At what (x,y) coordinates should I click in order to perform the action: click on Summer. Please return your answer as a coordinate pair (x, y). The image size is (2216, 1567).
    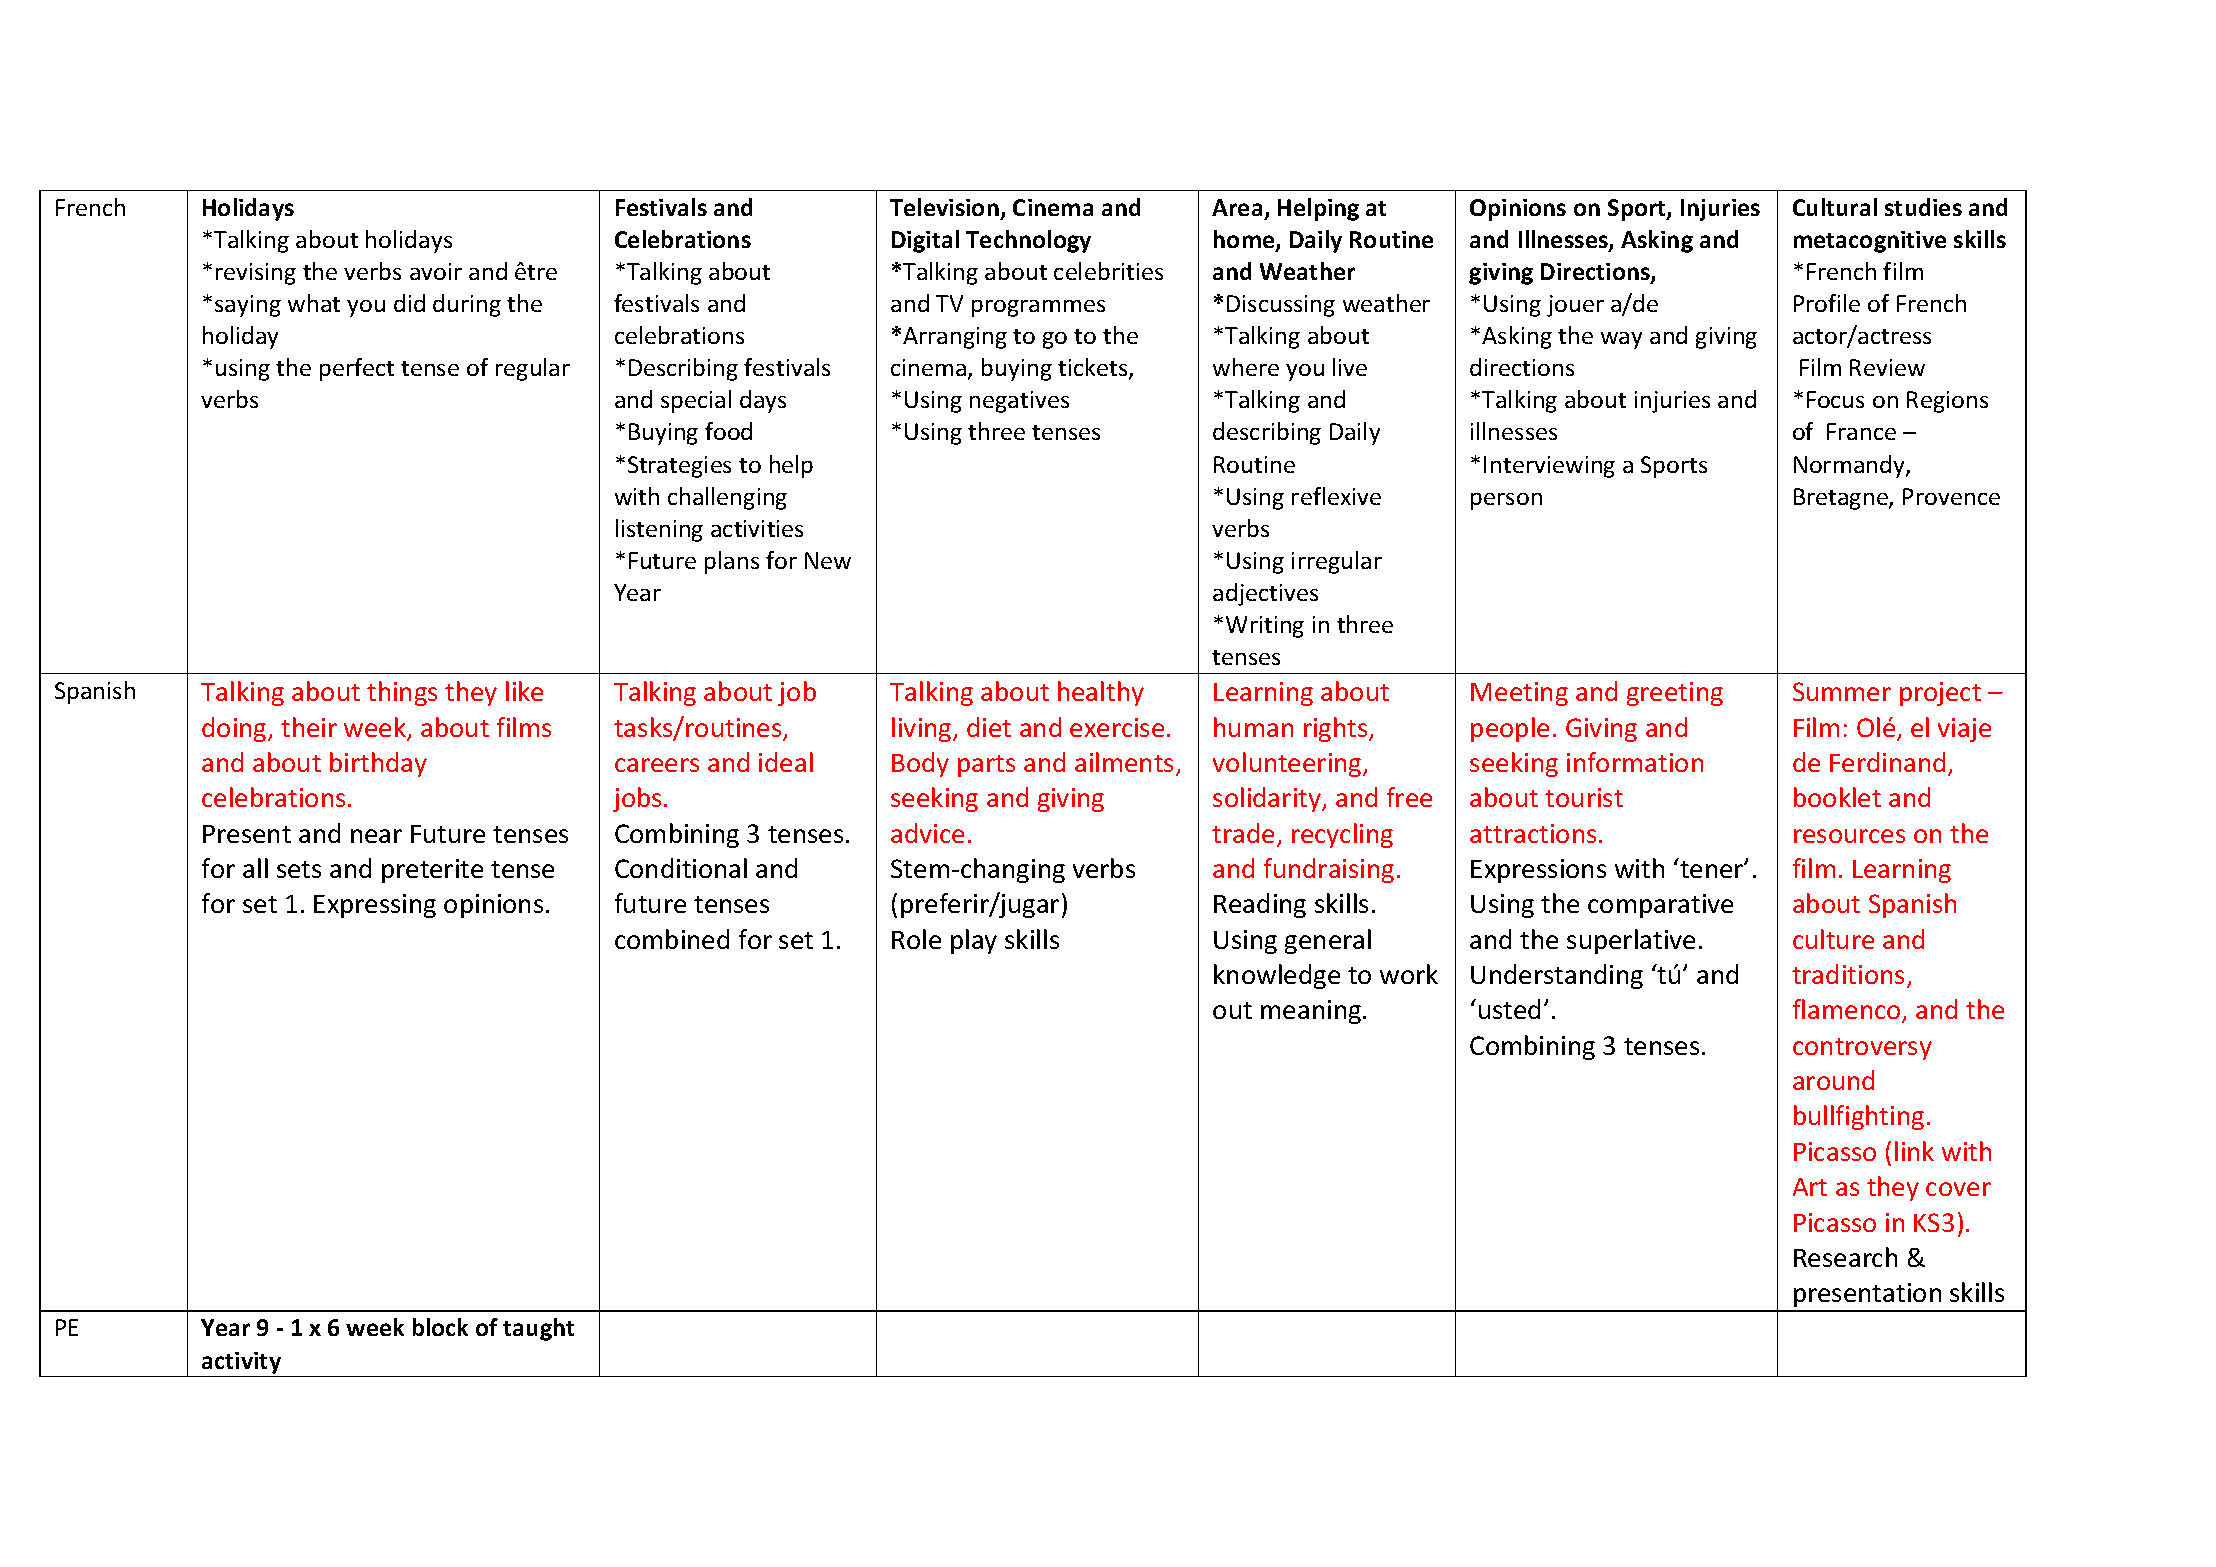
    Looking at the image, I should click on (1842, 691).
